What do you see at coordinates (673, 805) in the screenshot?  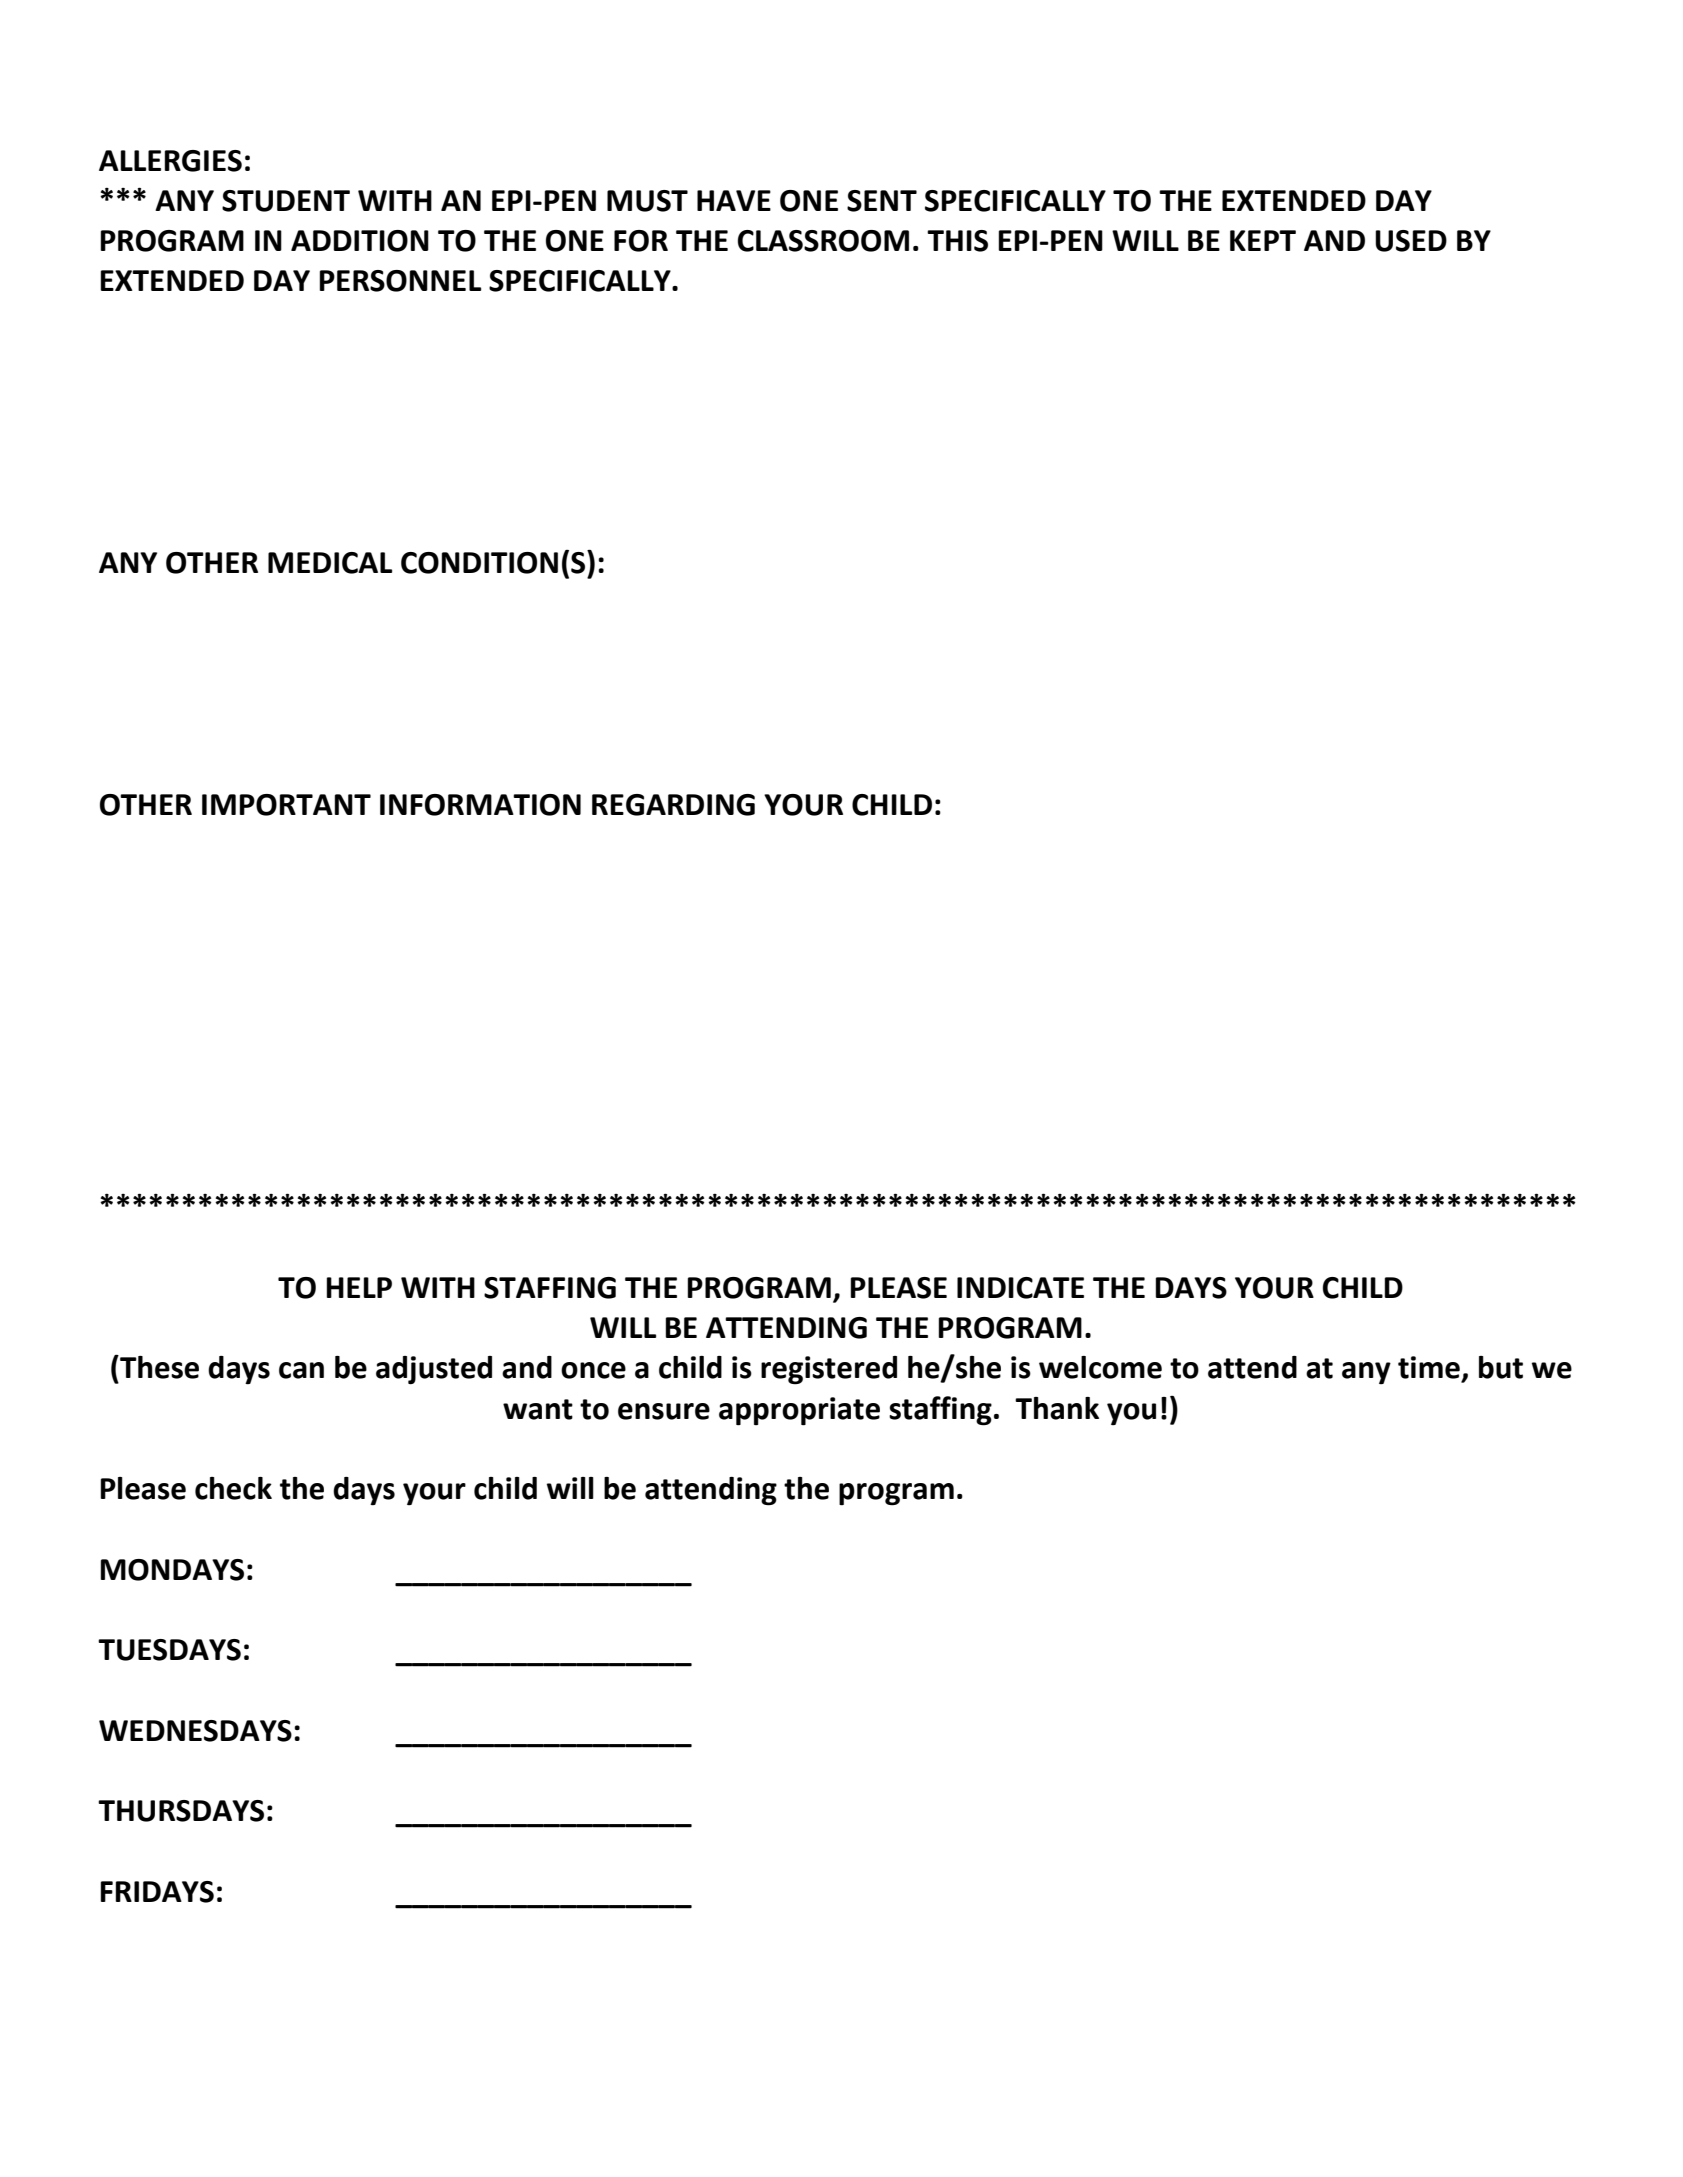 I see `REGARDING` at bounding box center [673, 805].
